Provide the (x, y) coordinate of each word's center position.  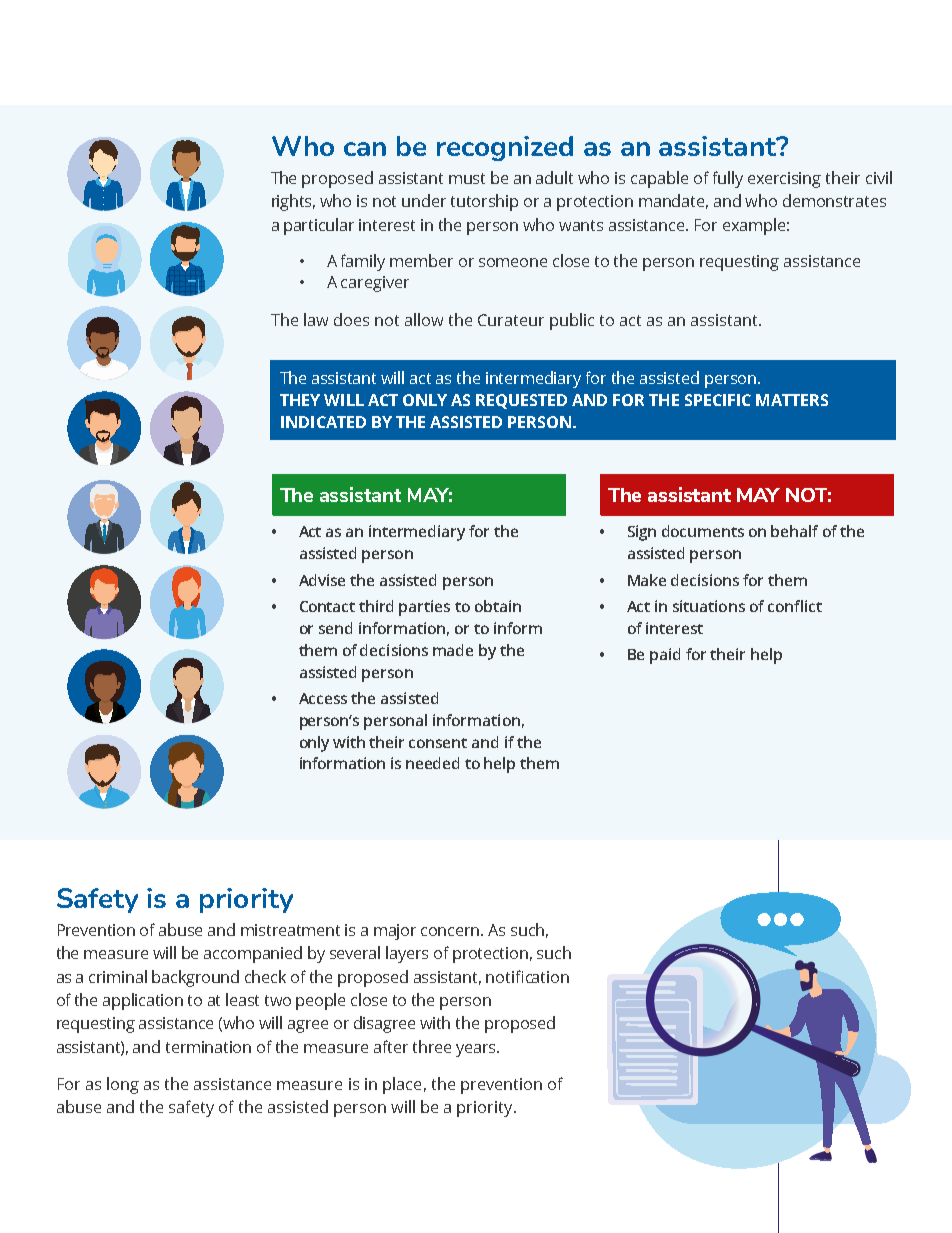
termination (208, 1047)
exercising (784, 180)
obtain (498, 606)
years (477, 1050)
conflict (795, 606)
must (467, 178)
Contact (327, 606)
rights (293, 202)
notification (527, 976)
